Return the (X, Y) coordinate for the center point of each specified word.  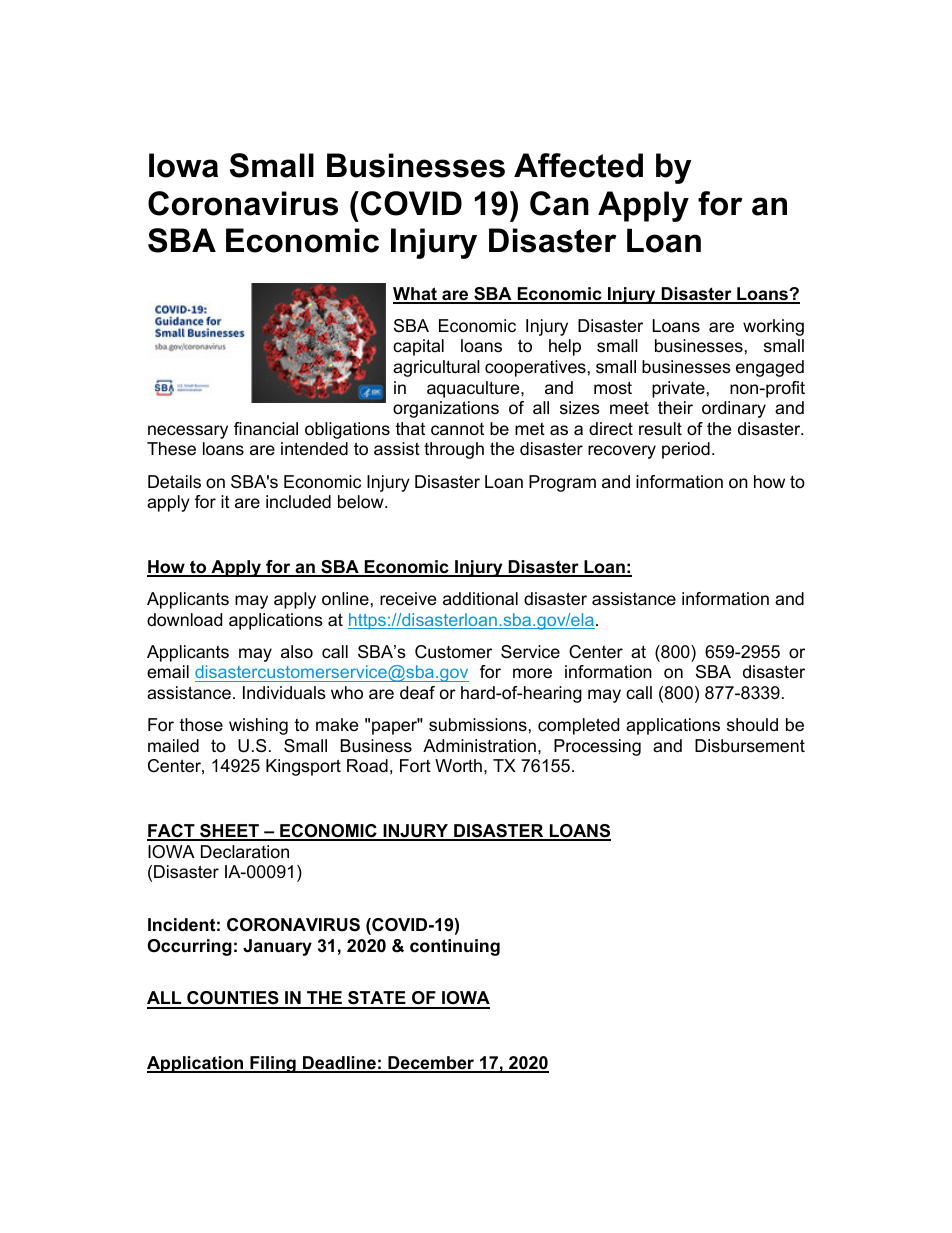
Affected (578, 165)
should (752, 725)
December (431, 1064)
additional (480, 598)
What (416, 295)
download (184, 620)
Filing (273, 1064)
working (773, 327)
